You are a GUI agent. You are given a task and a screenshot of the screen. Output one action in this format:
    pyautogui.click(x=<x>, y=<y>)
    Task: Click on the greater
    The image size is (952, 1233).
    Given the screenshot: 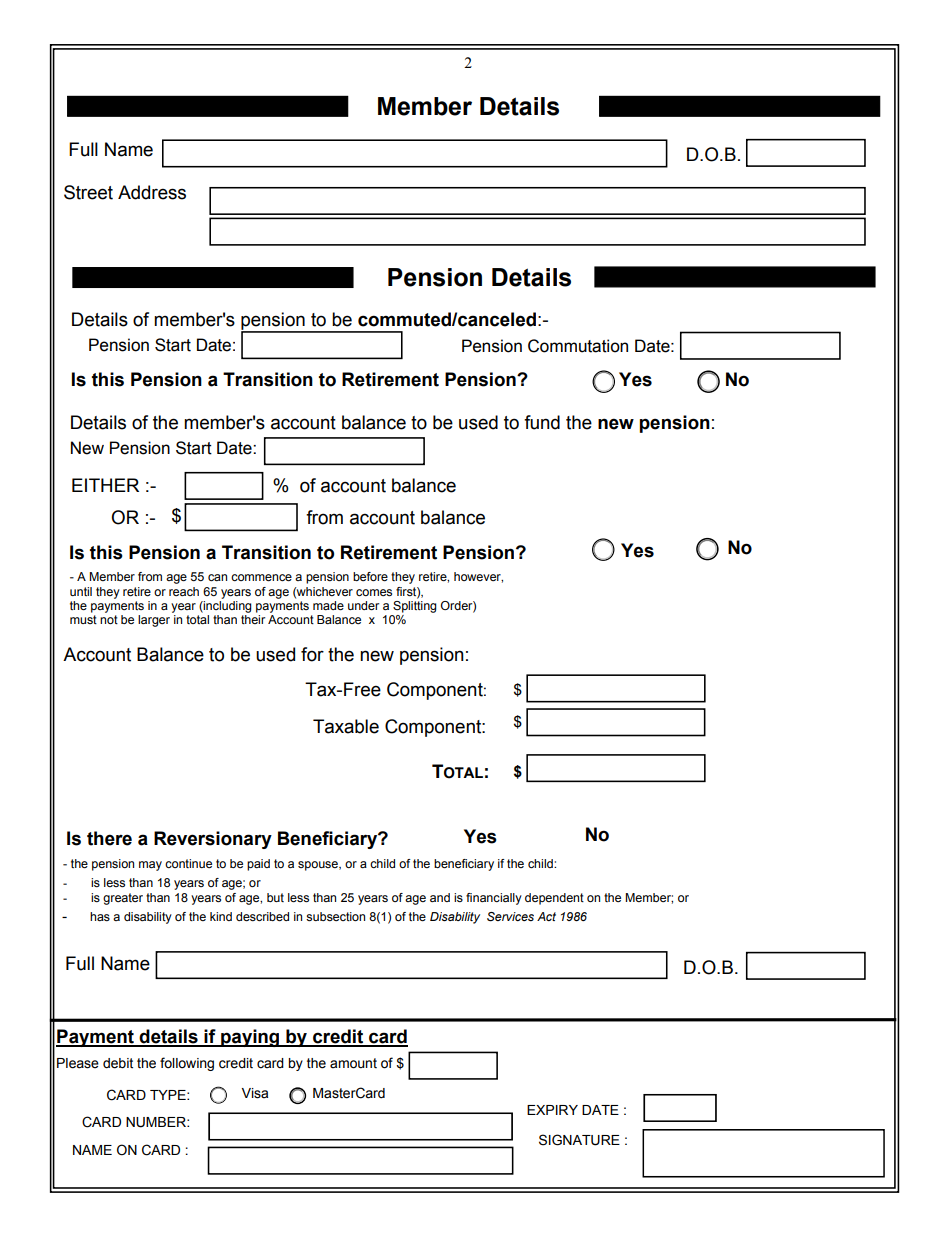 What is the action you would take?
    pyautogui.click(x=123, y=899)
